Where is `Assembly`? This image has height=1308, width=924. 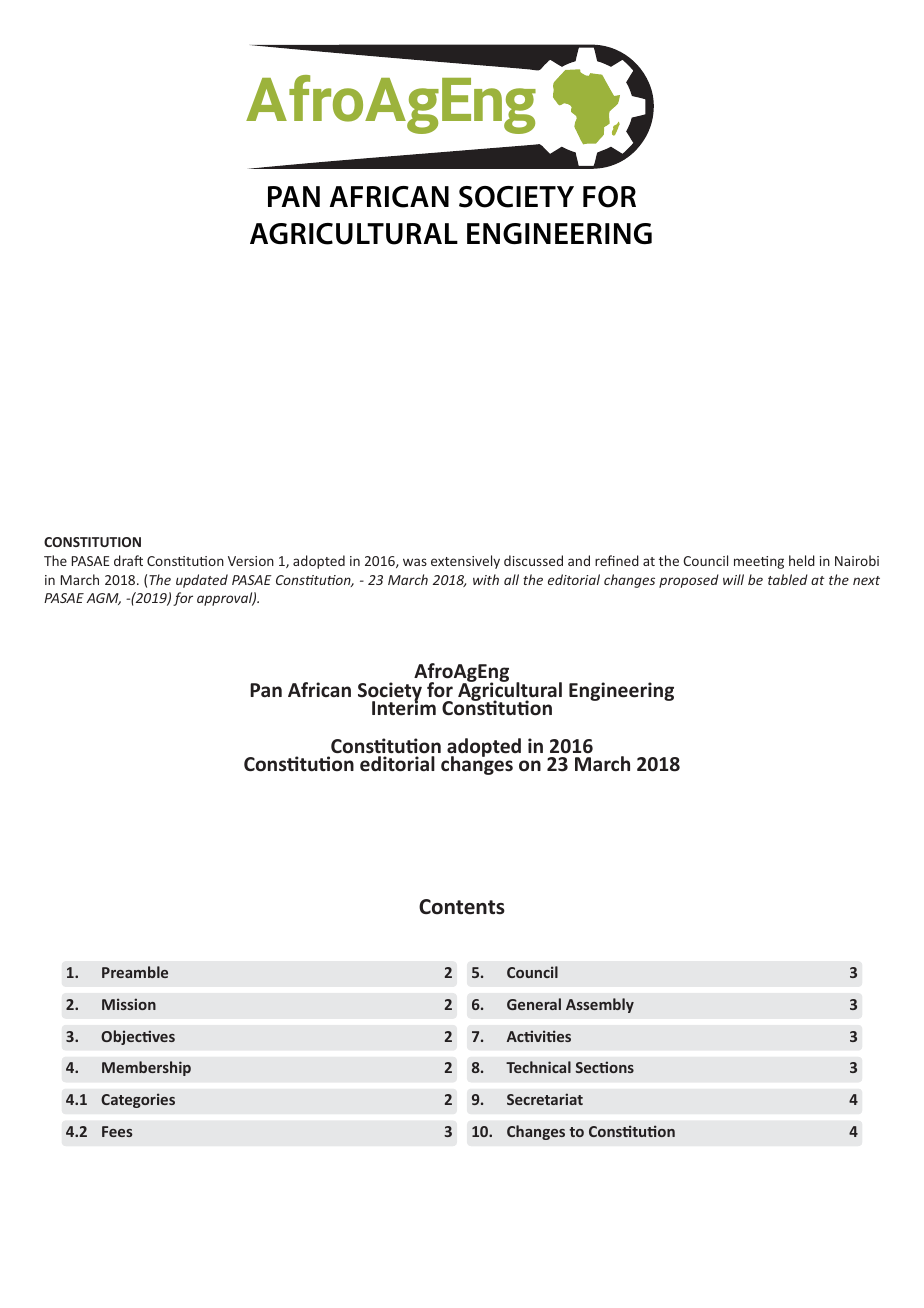 Assembly is located at coordinates (600, 1005).
